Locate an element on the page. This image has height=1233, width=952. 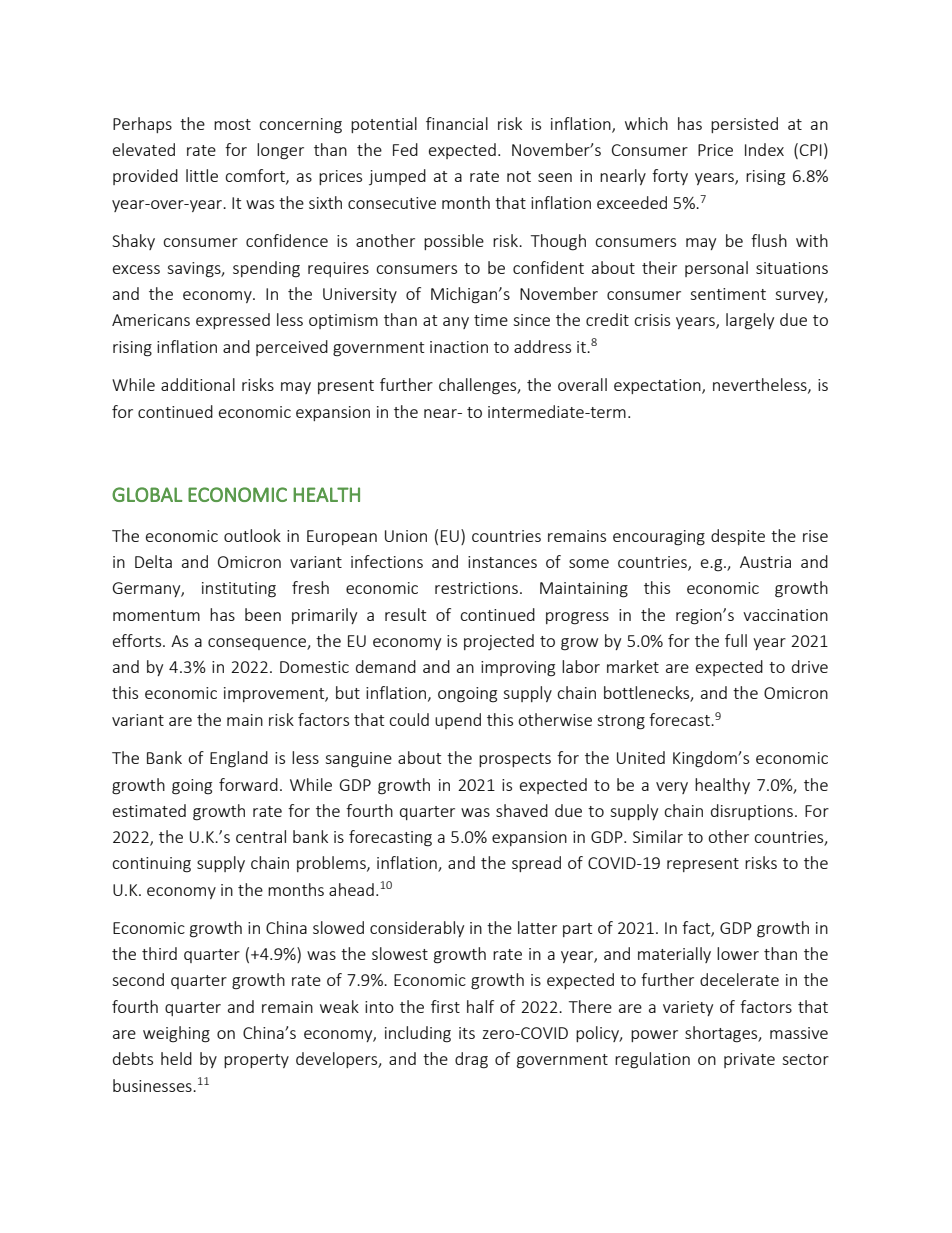
weighing is located at coordinates (176, 1034).
